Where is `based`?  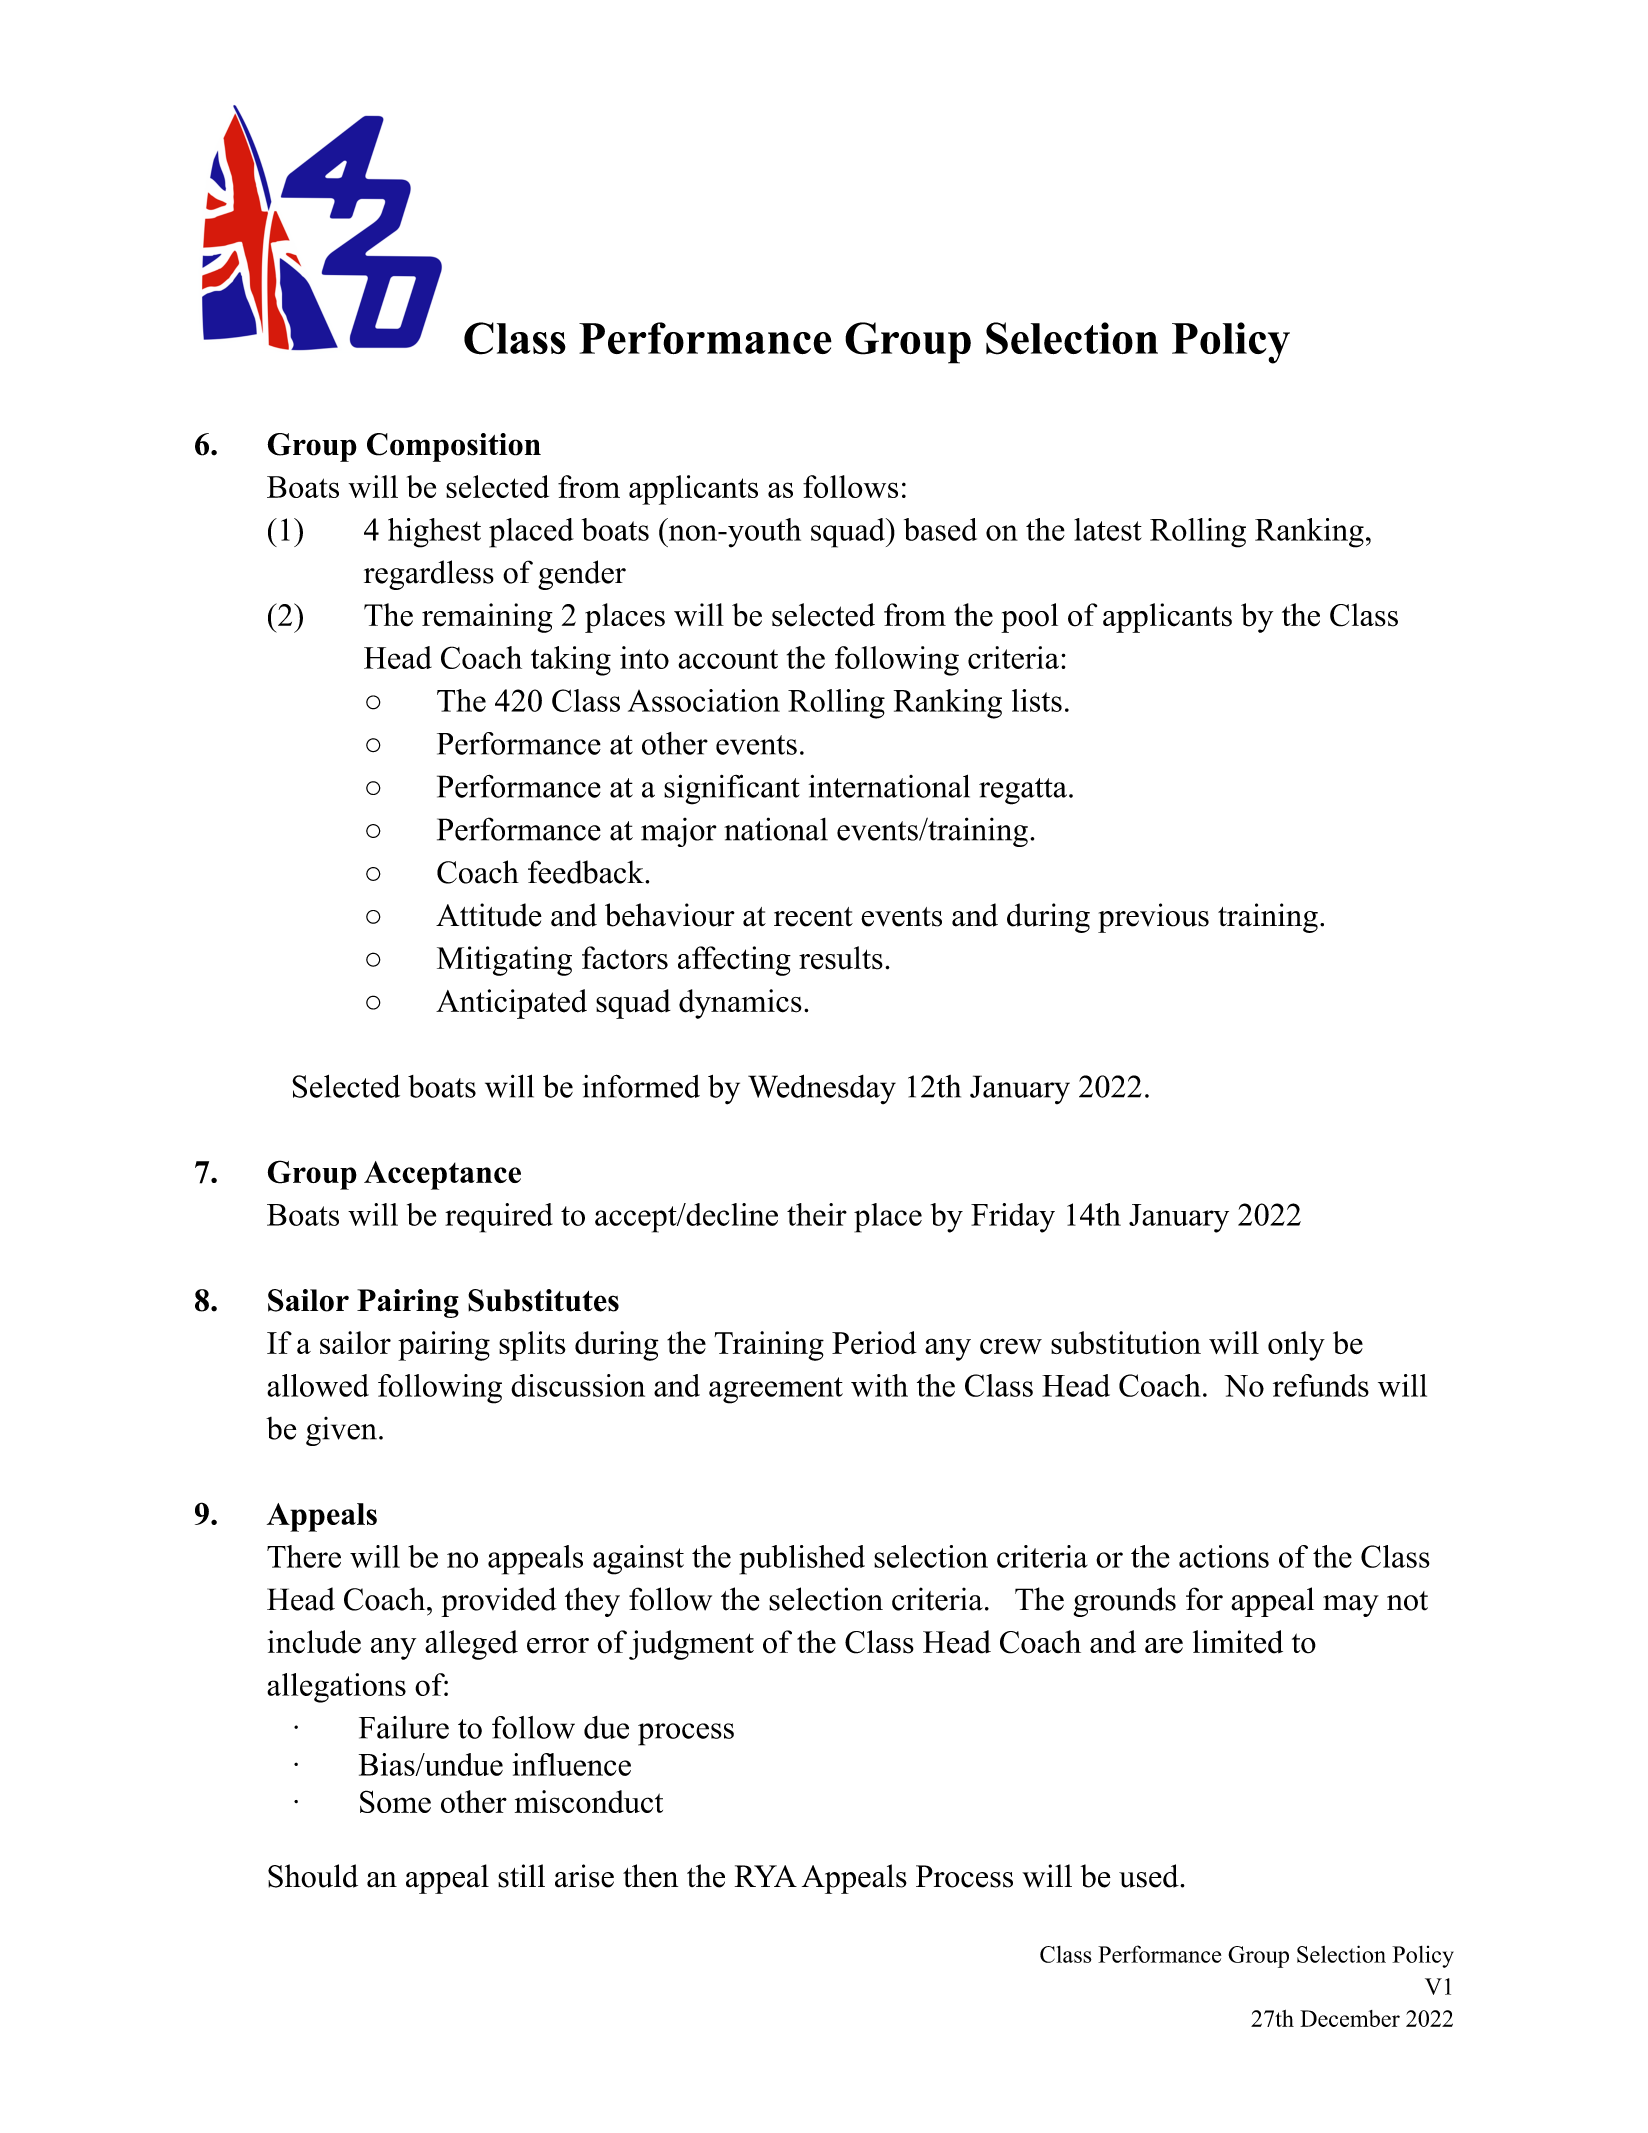
based is located at coordinates (940, 529).
